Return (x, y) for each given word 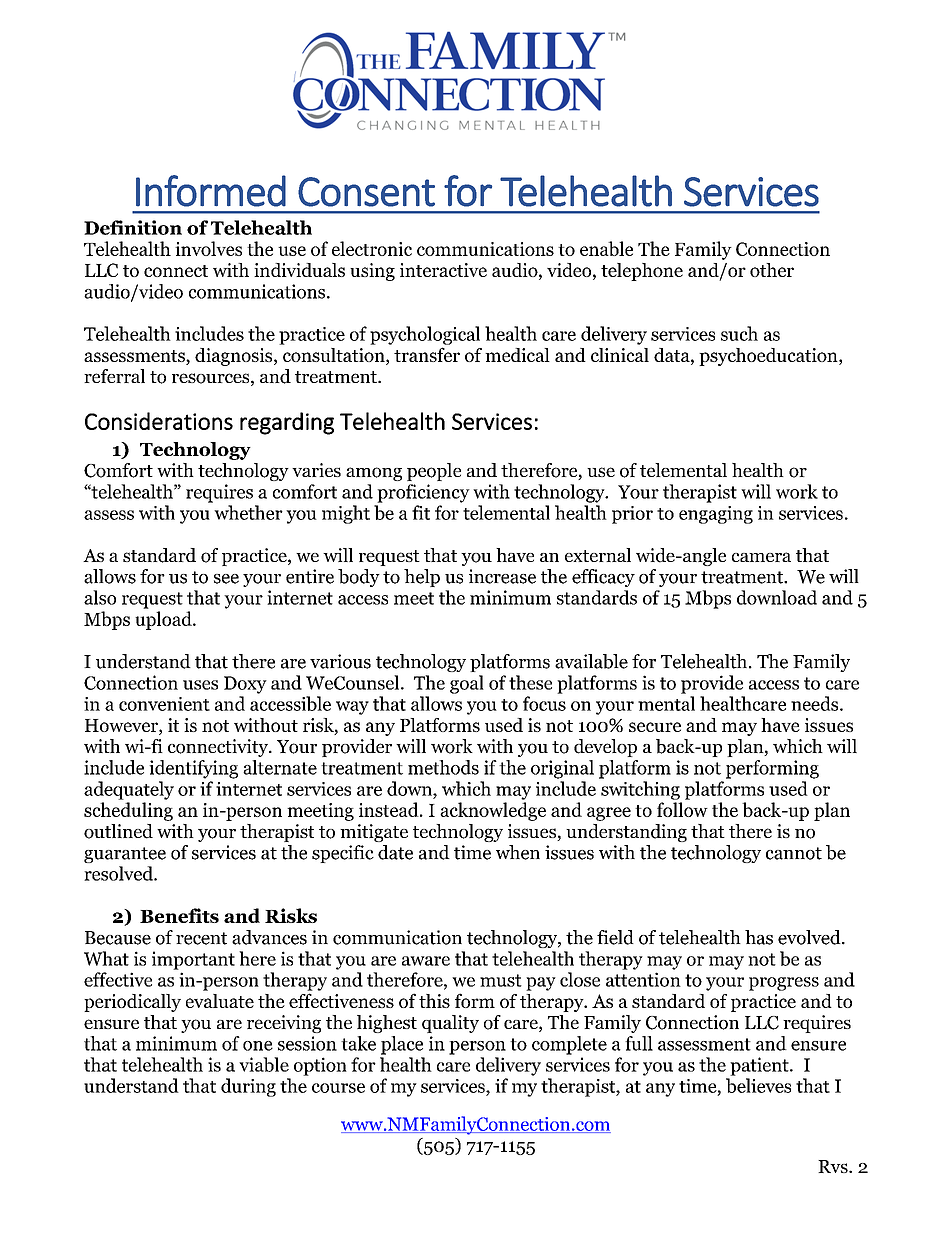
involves (208, 248)
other (772, 270)
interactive (443, 270)
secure (655, 727)
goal (467, 684)
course (338, 1088)
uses (200, 685)
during (248, 1087)
